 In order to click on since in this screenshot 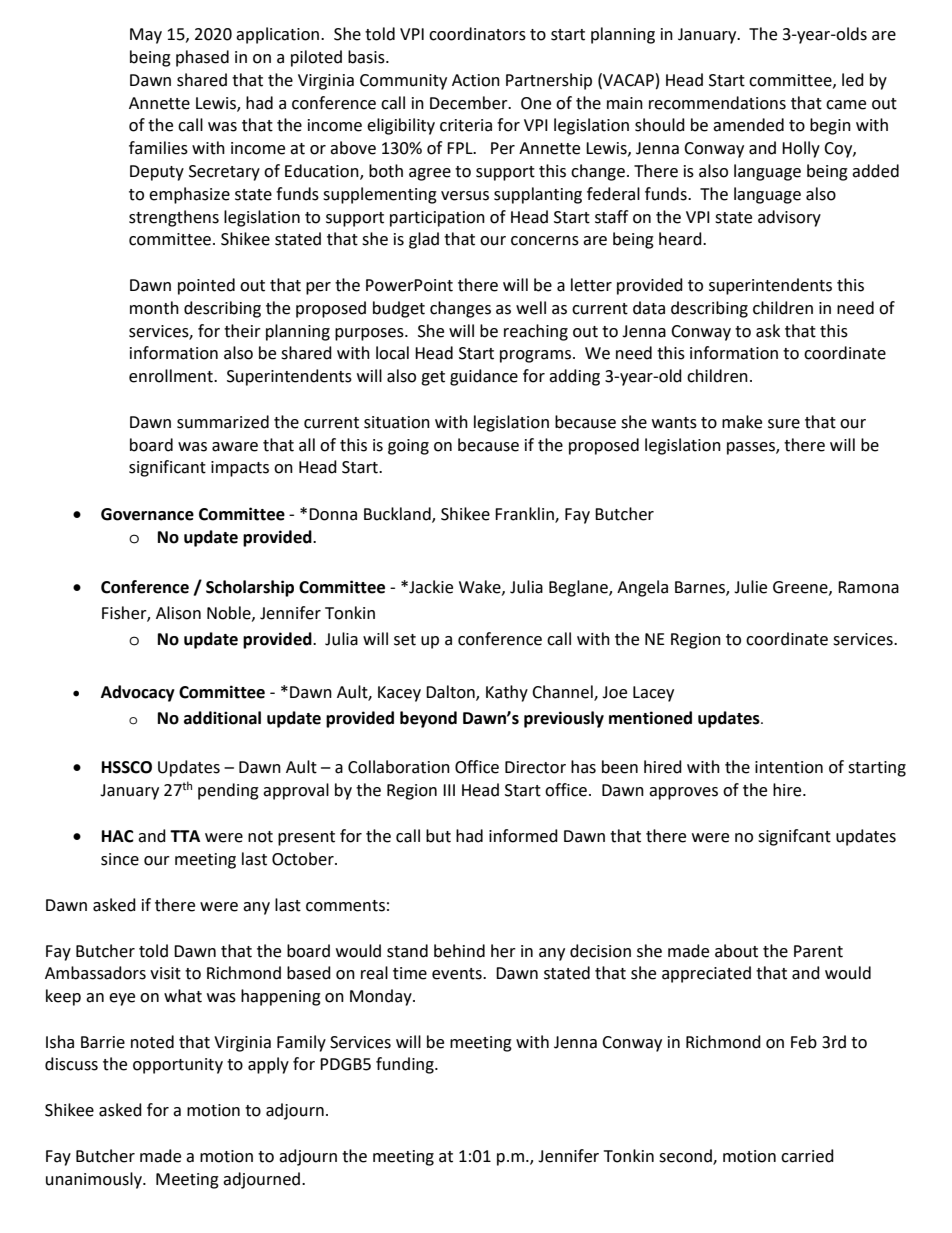, I will do `click(120, 859)`.
